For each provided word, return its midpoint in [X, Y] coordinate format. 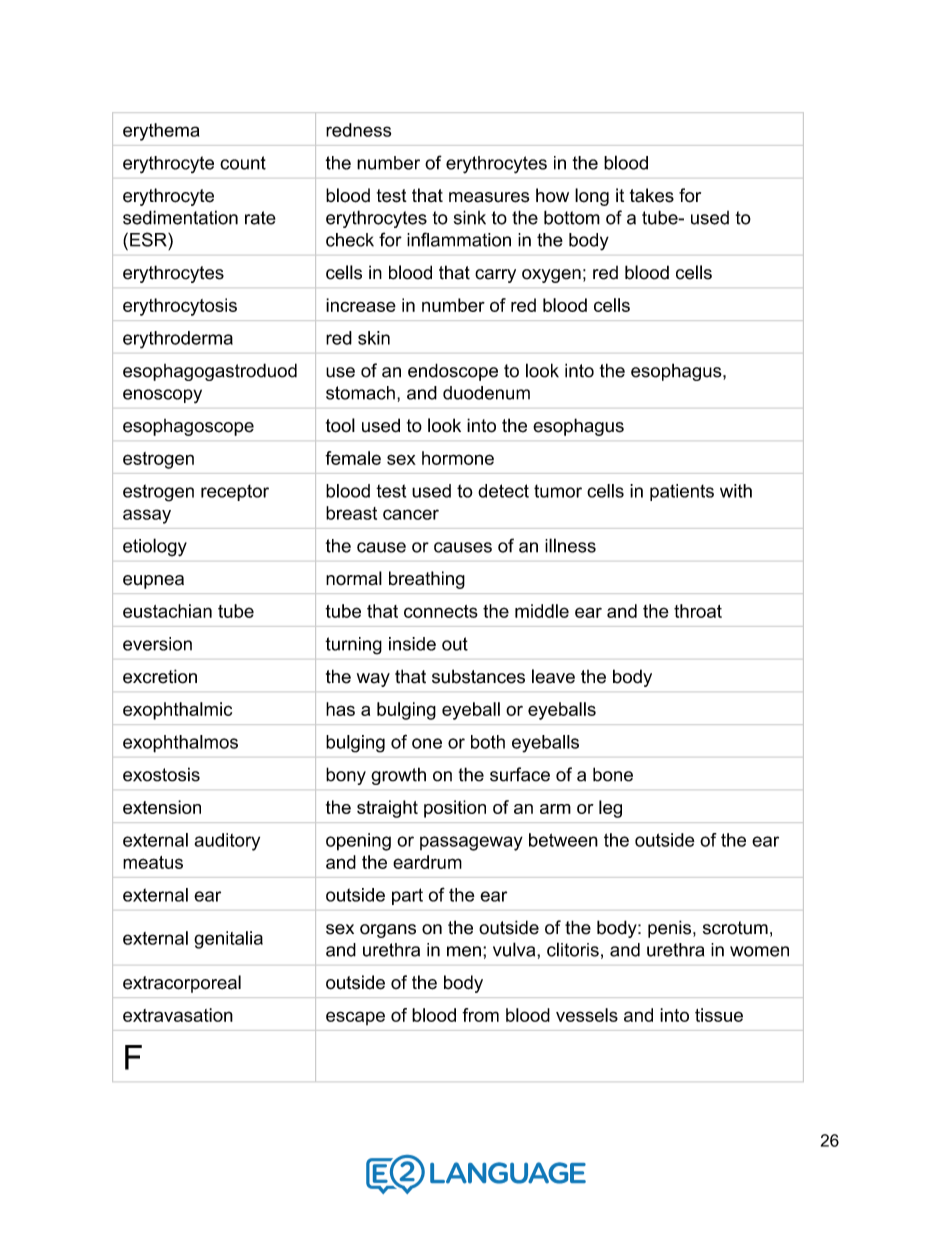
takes [652, 195]
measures [489, 197]
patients [682, 492]
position [455, 809]
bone [613, 774]
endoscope [453, 372]
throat [698, 611]
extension [162, 807]
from [480, 1015]
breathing [427, 580]
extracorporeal [182, 984]
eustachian [167, 611]
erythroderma [178, 340]
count [243, 163]
